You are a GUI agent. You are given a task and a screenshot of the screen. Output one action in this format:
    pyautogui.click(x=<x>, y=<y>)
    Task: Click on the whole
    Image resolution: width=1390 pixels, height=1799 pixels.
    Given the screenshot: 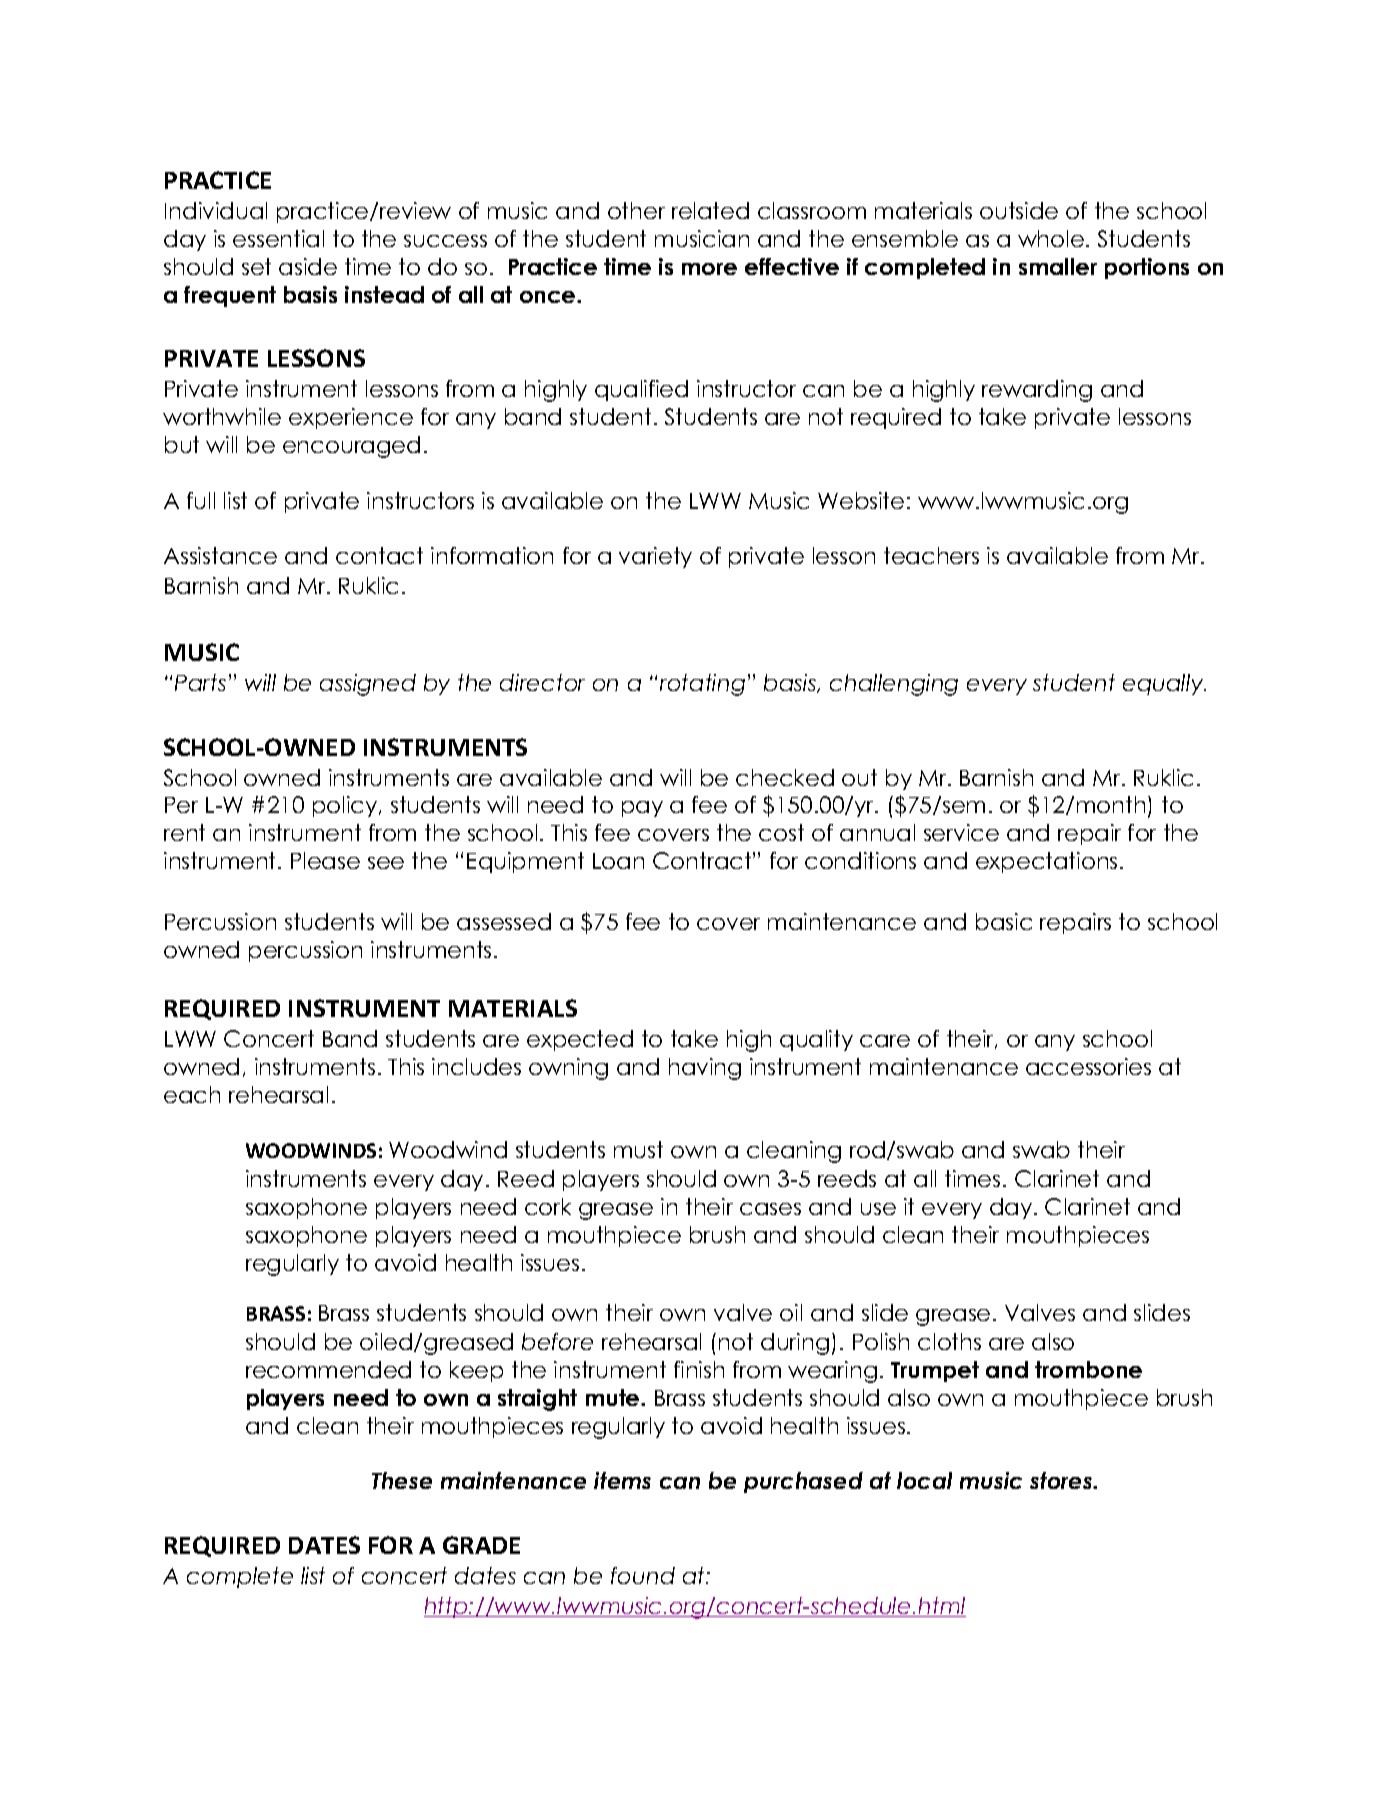 What is the action you would take?
    pyautogui.click(x=1051, y=238)
